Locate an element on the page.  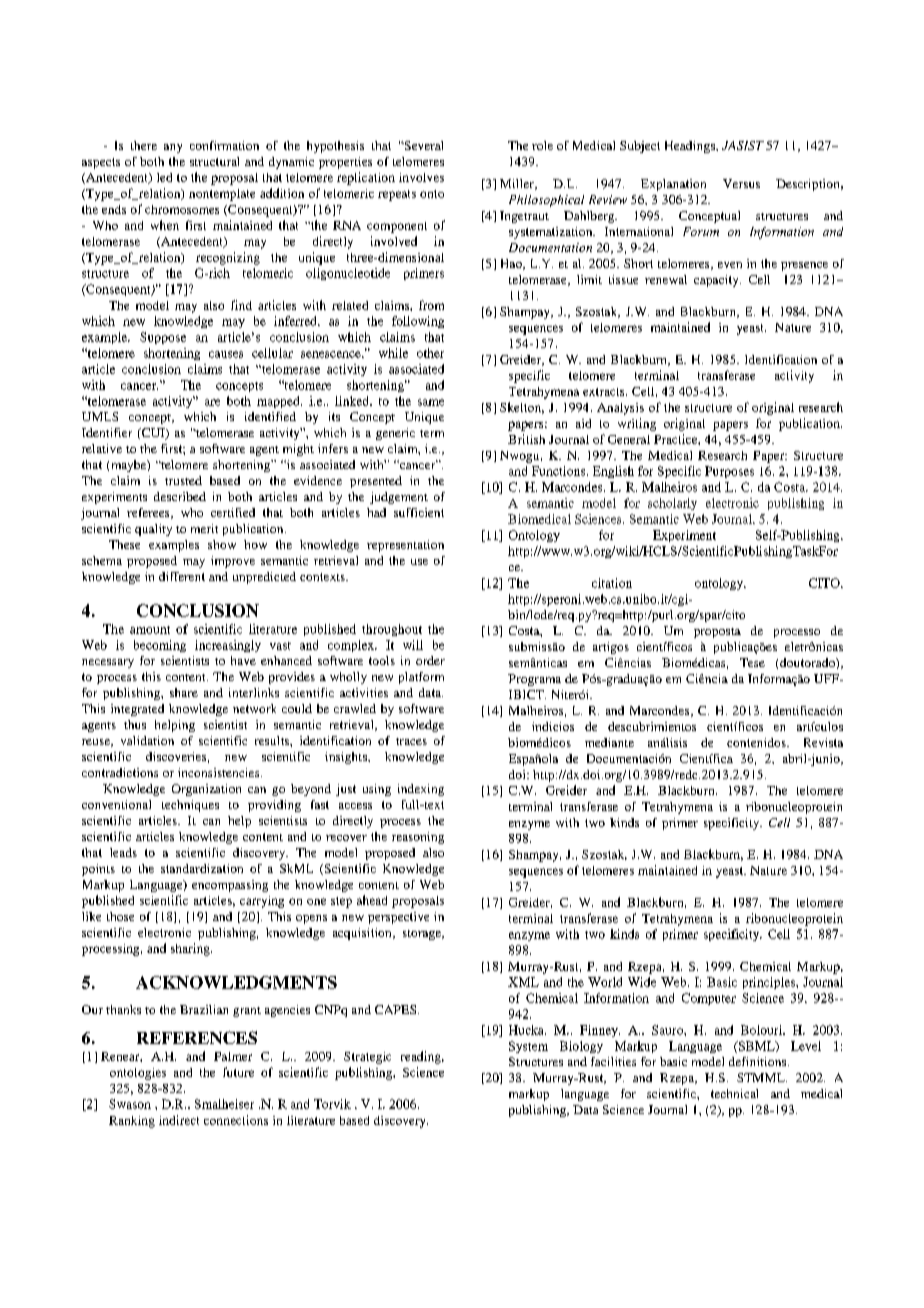
same is located at coordinates (431, 402).
